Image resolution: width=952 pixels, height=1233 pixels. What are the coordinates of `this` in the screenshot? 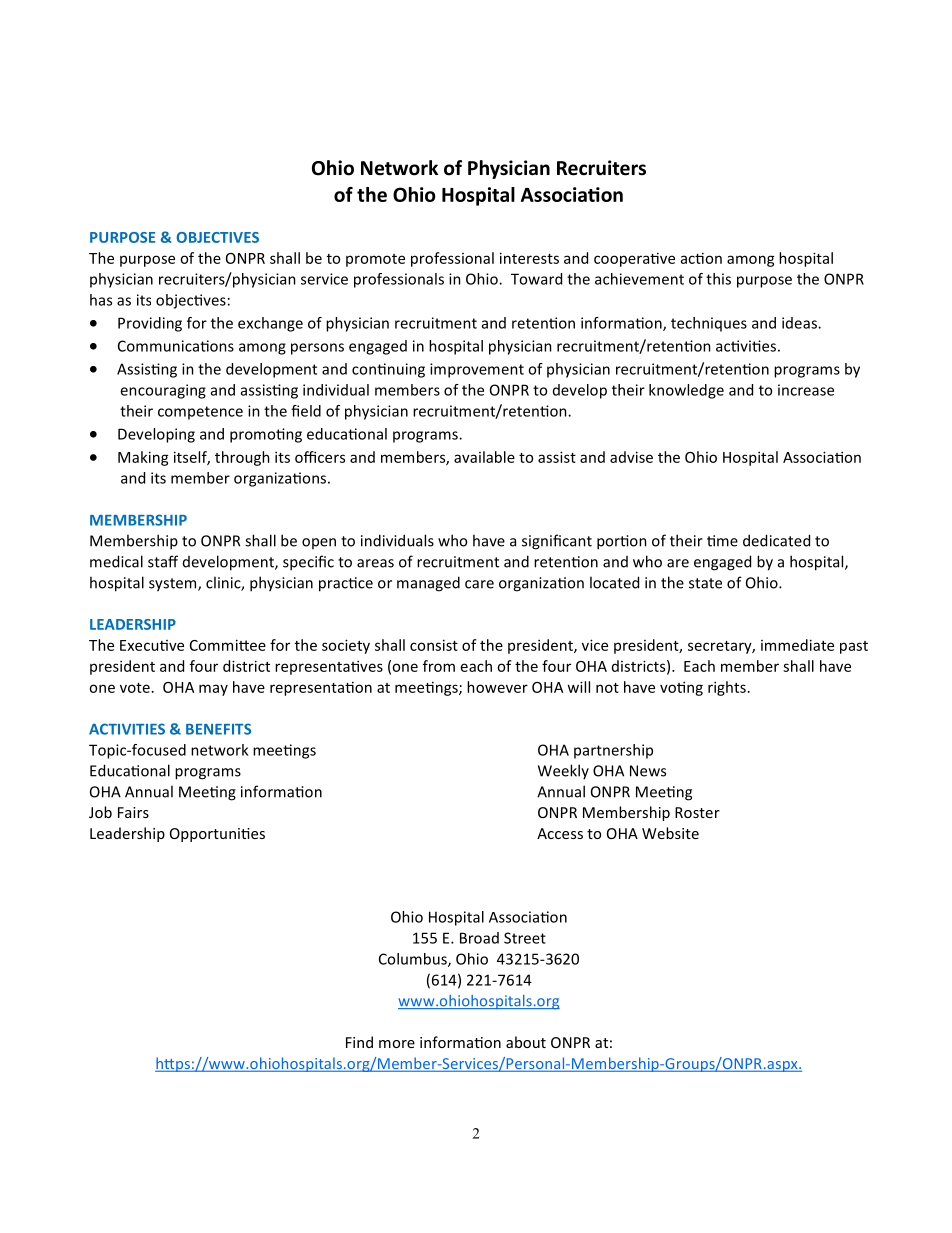 It's located at (718, 279).
